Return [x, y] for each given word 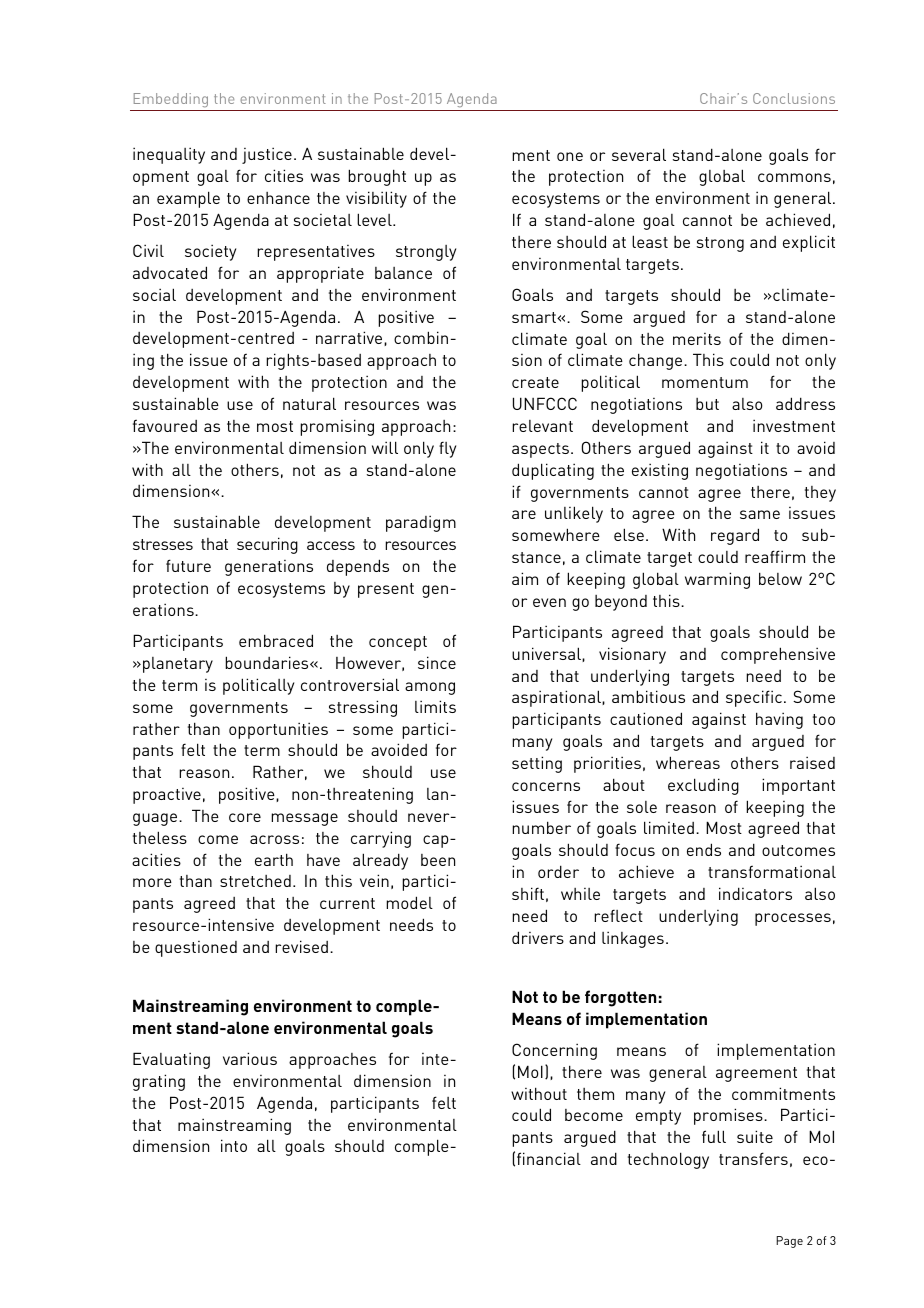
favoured [165, 425]
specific [754, 698]
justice [267, 155]
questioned [196, 949]
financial [549, 1158]
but [707, 404]
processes [793, 919]
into [234, 1145]
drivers [538, 937]
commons [794, 177]
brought [377, 177]
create [535, 382]
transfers [753, 1158]
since [437, 662]
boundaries [268, 662]
